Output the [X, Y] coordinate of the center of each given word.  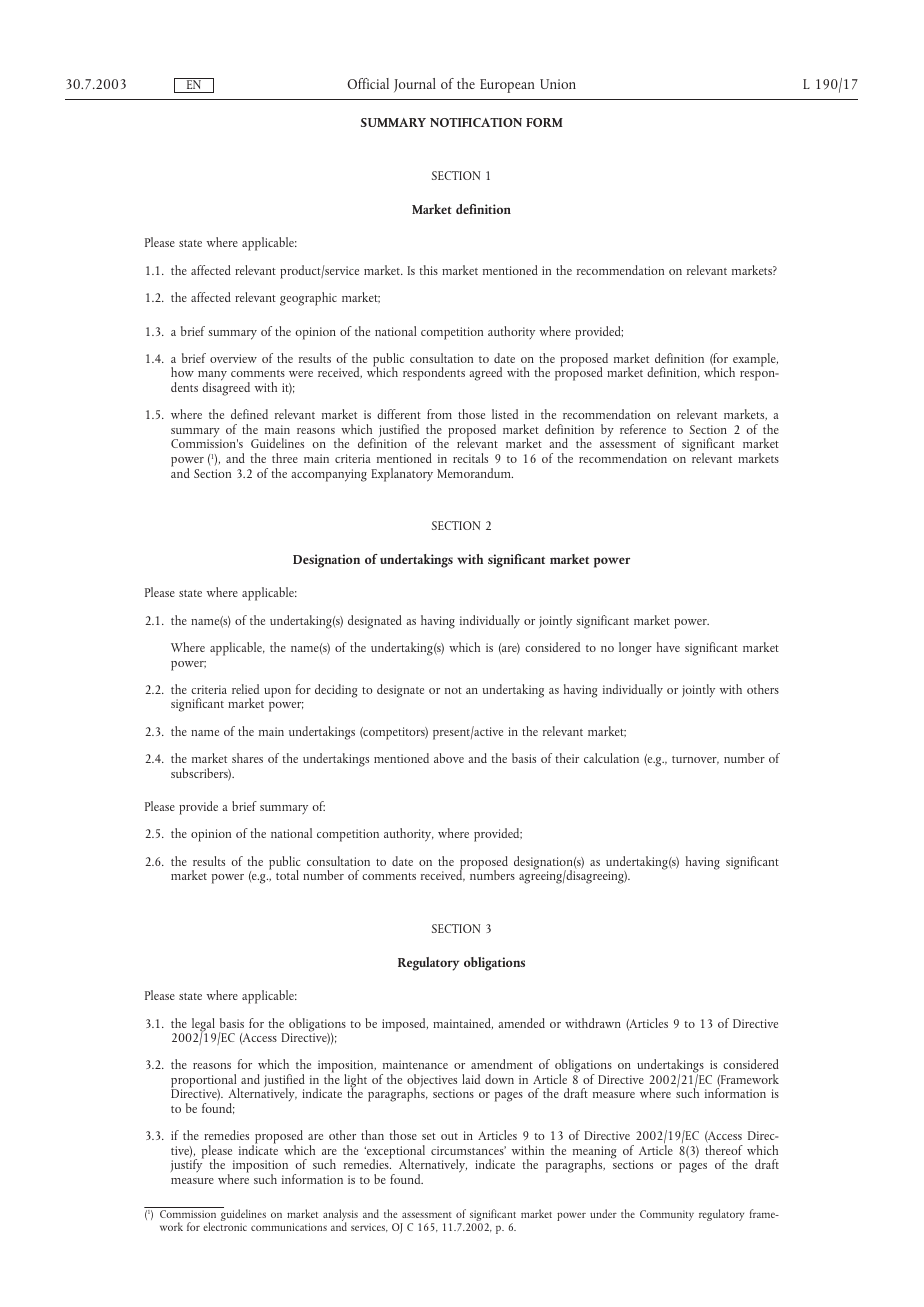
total [287, 875]
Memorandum [475, 473]
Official [368, 83]
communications [289, 1227]
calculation [611, 758]
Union [558, 84]
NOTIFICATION [476, 122]
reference [643, 429]
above [449, 758]
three [285, 458]
